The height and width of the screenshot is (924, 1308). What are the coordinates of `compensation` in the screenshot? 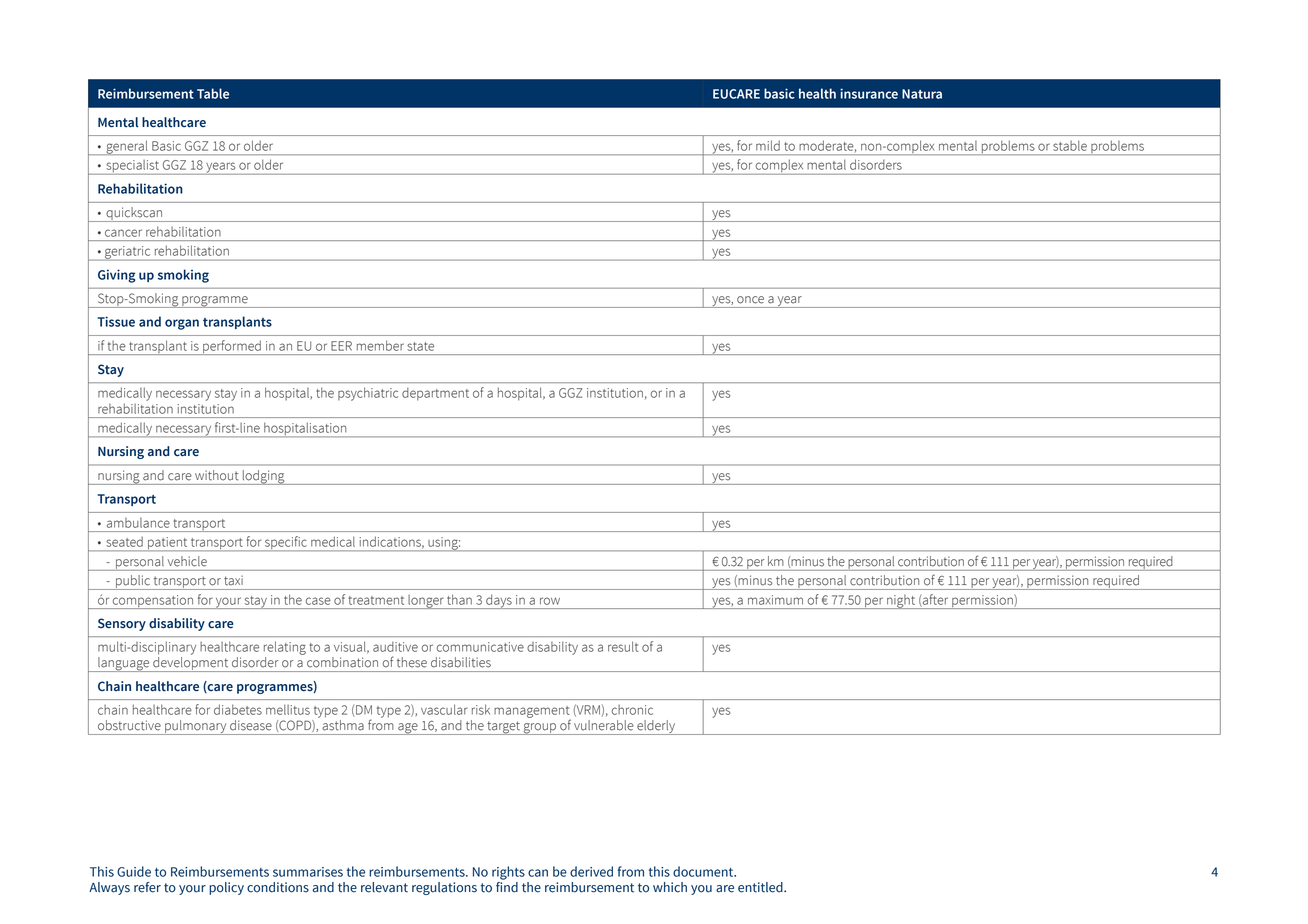 It's located at (153, 602).
